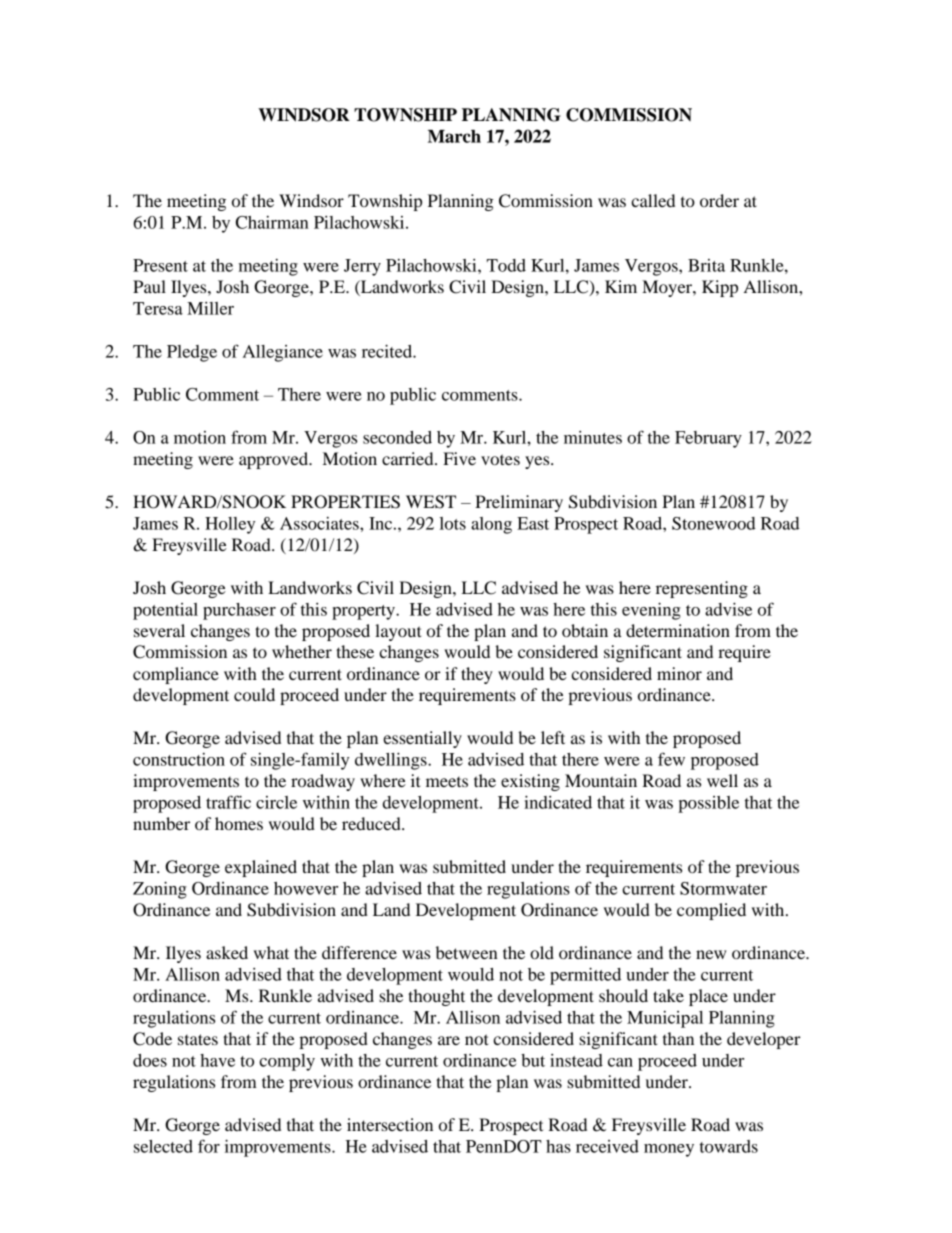 This screenshot has height=1233, width=952. Describe the element at coordinates (669, 1150) in the screenshot. I see `money` at that location.
